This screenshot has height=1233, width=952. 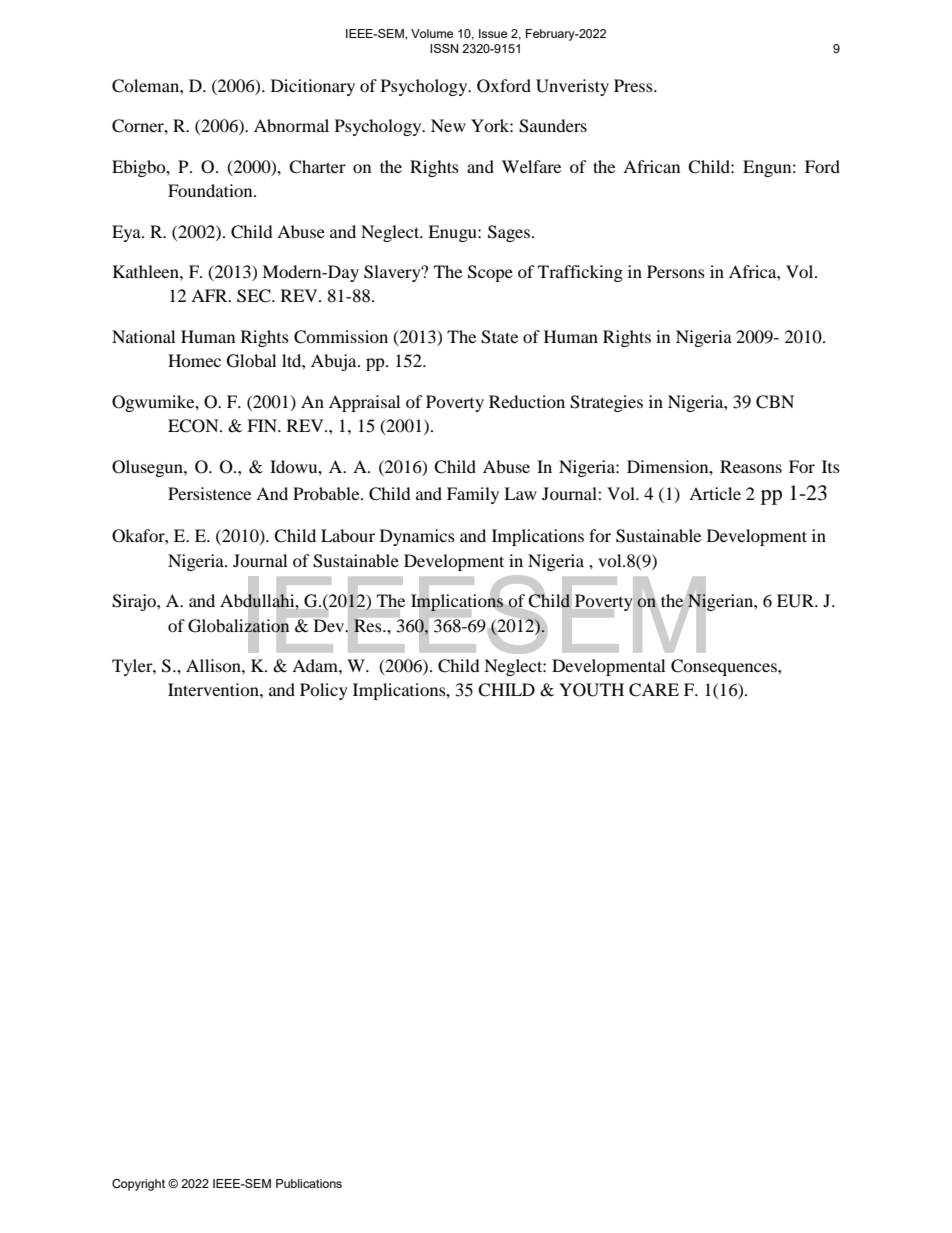 What do you see at coordinates (194, 426) in the screenshot?
I see `ECON` at bounding box center [194, 426].
